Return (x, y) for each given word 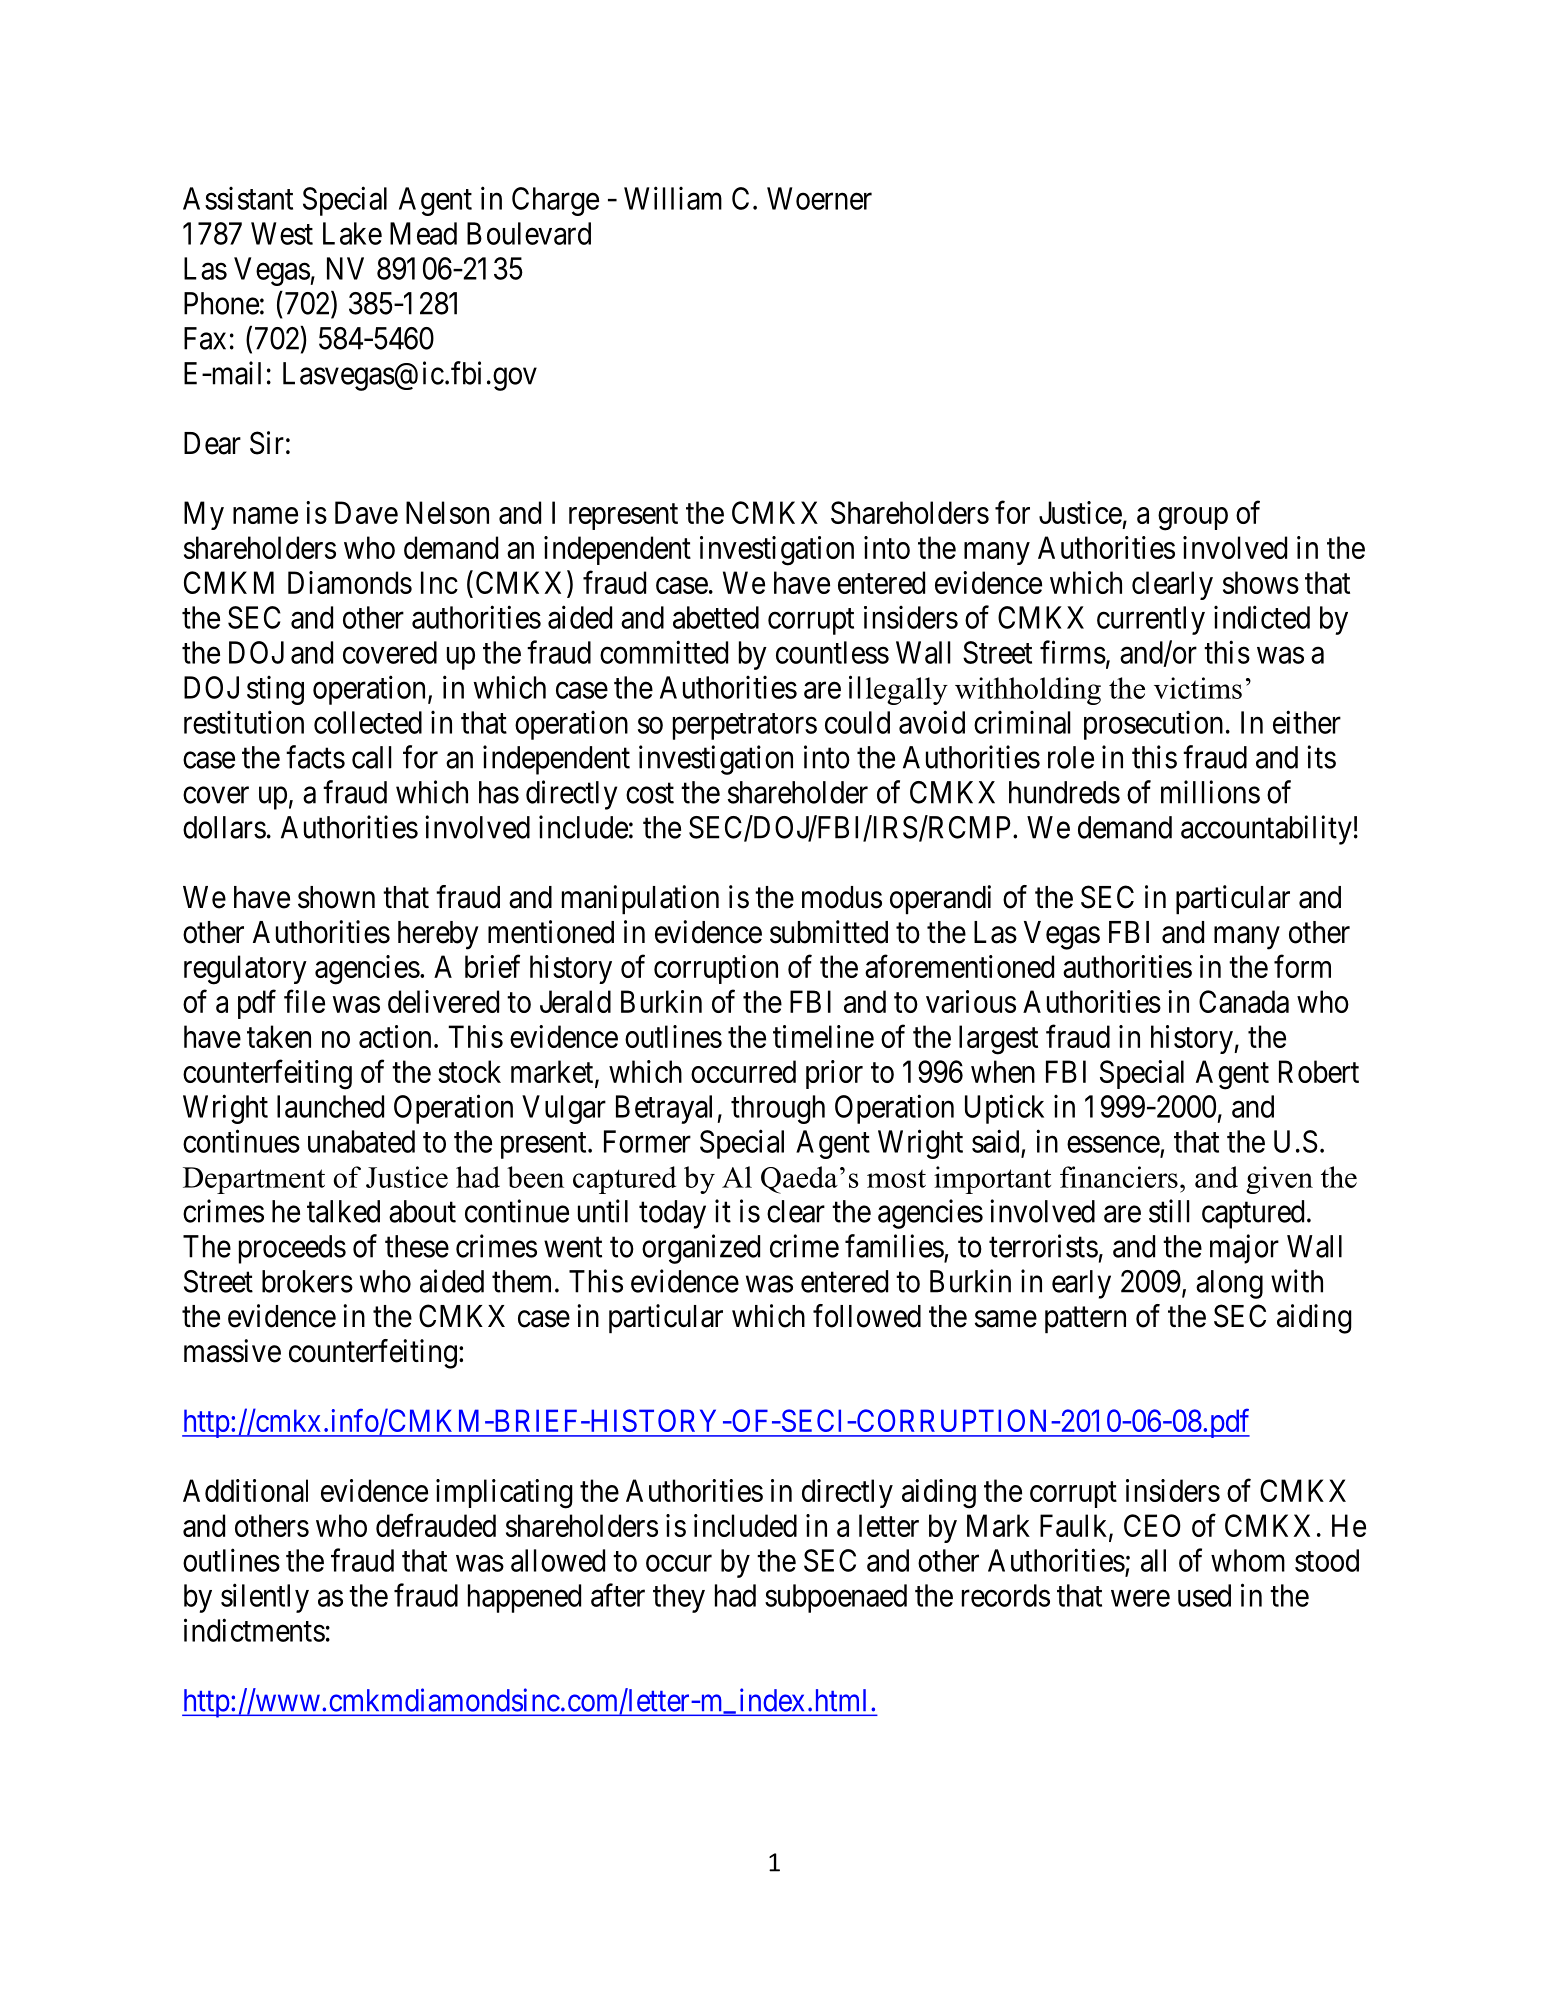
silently (265, 1598)
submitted (829, 932)
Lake (352, 233)
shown (336, 897)
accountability (1266, 830)
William (673, 198)
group (1193, 519)
